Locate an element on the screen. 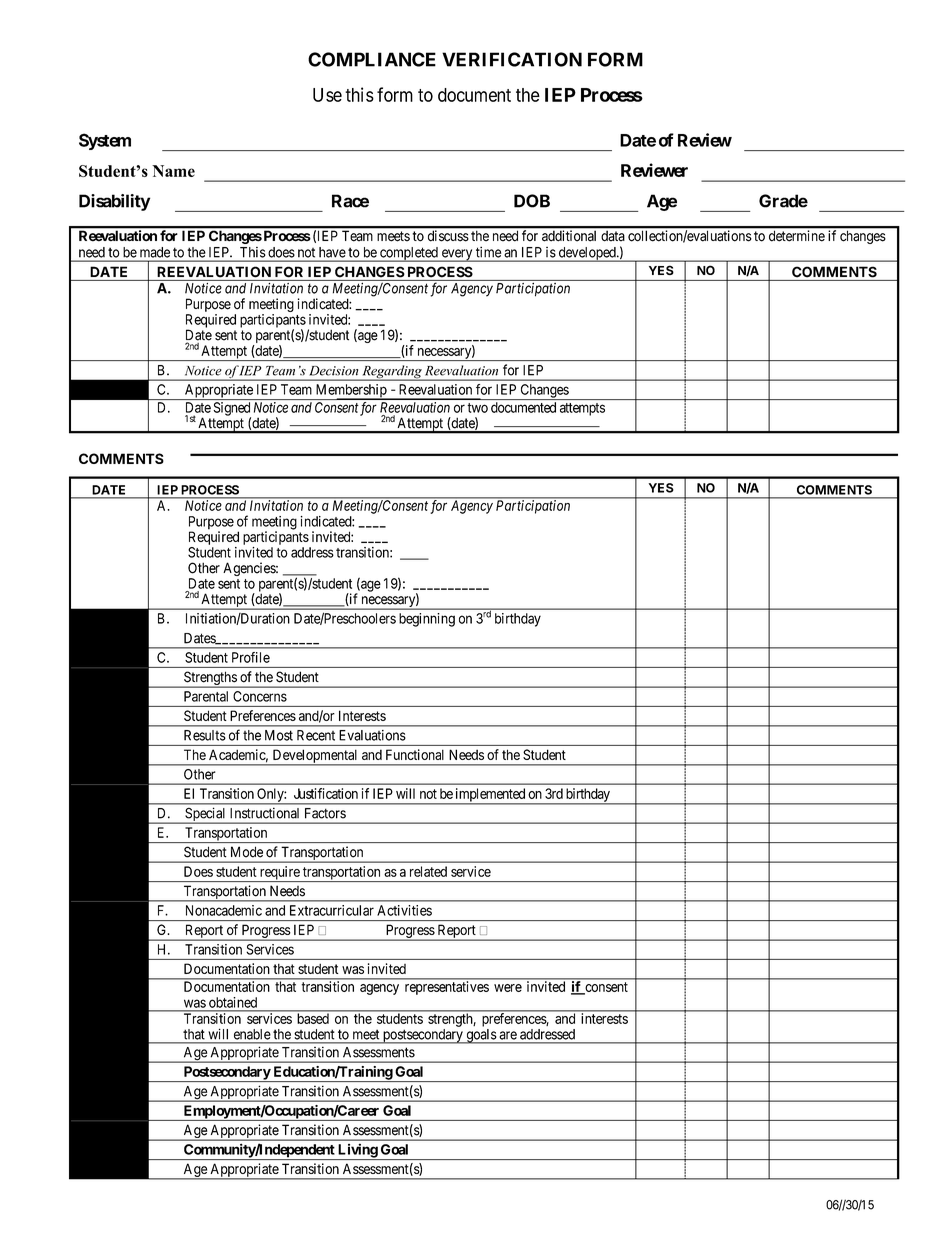 The height and width of the screenshot is (1233, 952). Decision is located at coordinates (334, 371).
